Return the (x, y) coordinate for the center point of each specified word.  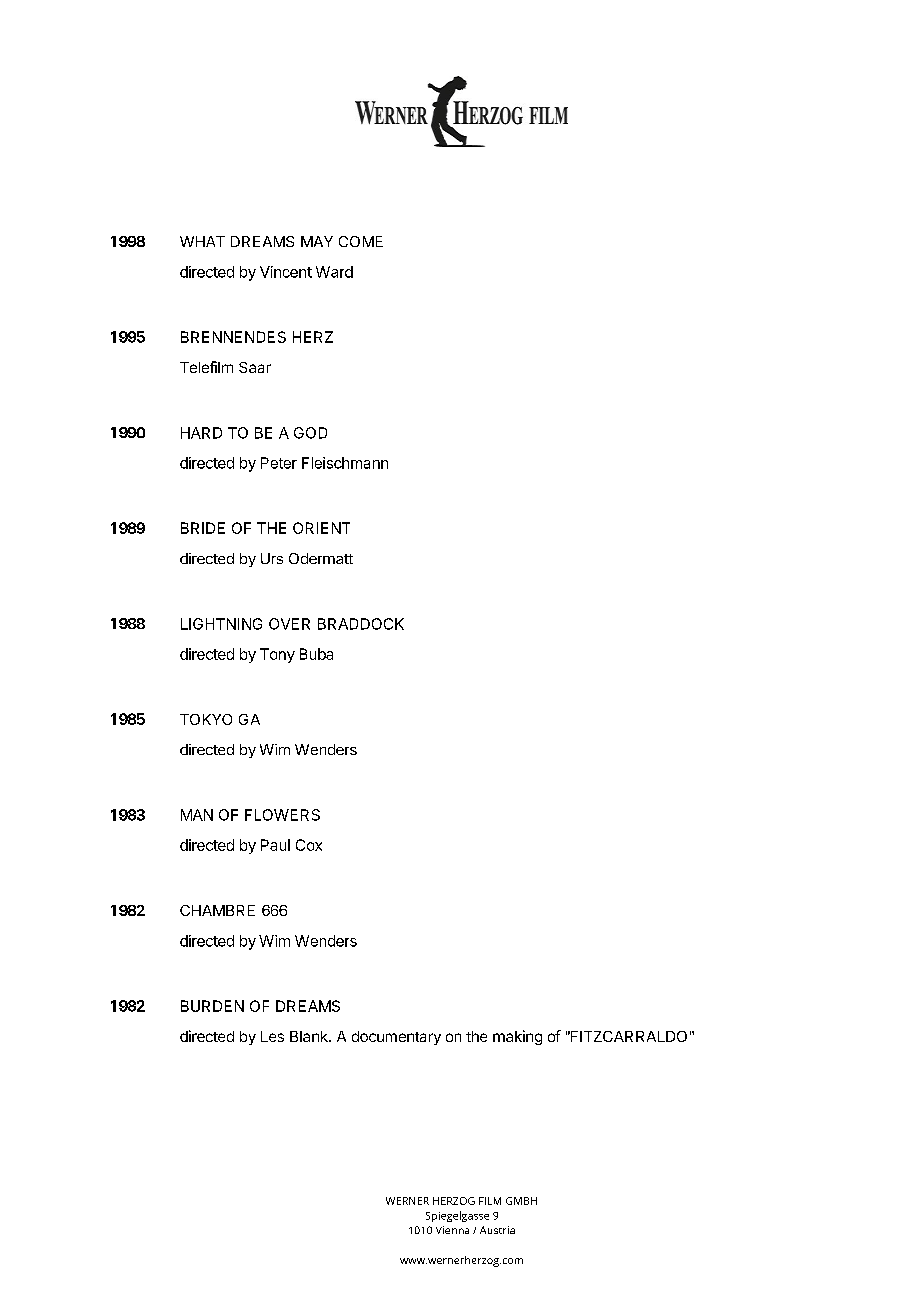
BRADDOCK (361, 624)
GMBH (521, 1201)
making (517, 1037)
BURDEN (212, 1006)
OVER (289, 624)
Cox (309, 845)
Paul (275, 845)
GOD (310, 433)
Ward (334, 272)
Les (272, 1036)
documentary (396, 1038)
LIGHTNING (221, 624)
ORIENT (321, 528)
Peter (279, 463)
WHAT (202, 241)
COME (361, 241)
